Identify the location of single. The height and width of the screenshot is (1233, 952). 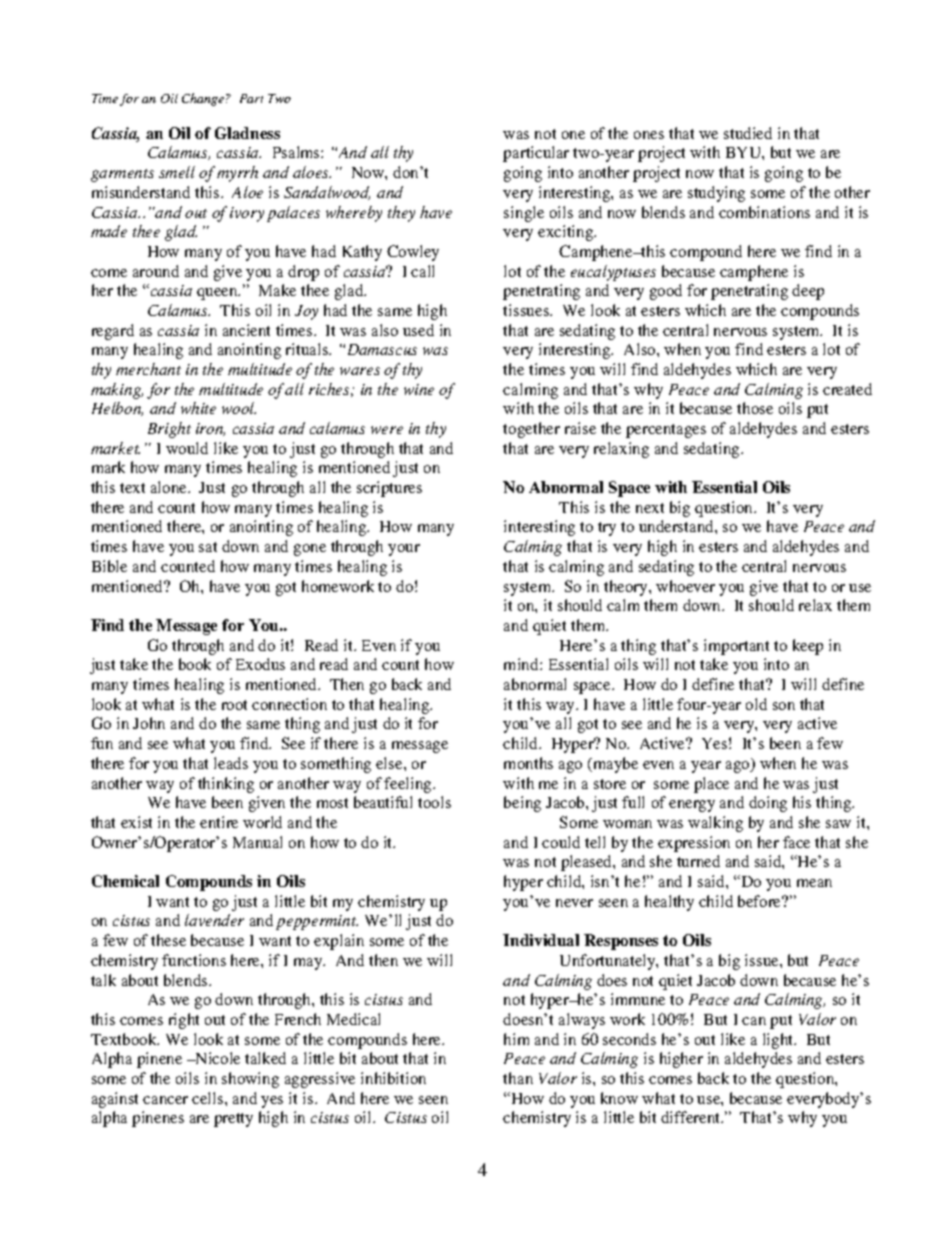
(524, 214).
